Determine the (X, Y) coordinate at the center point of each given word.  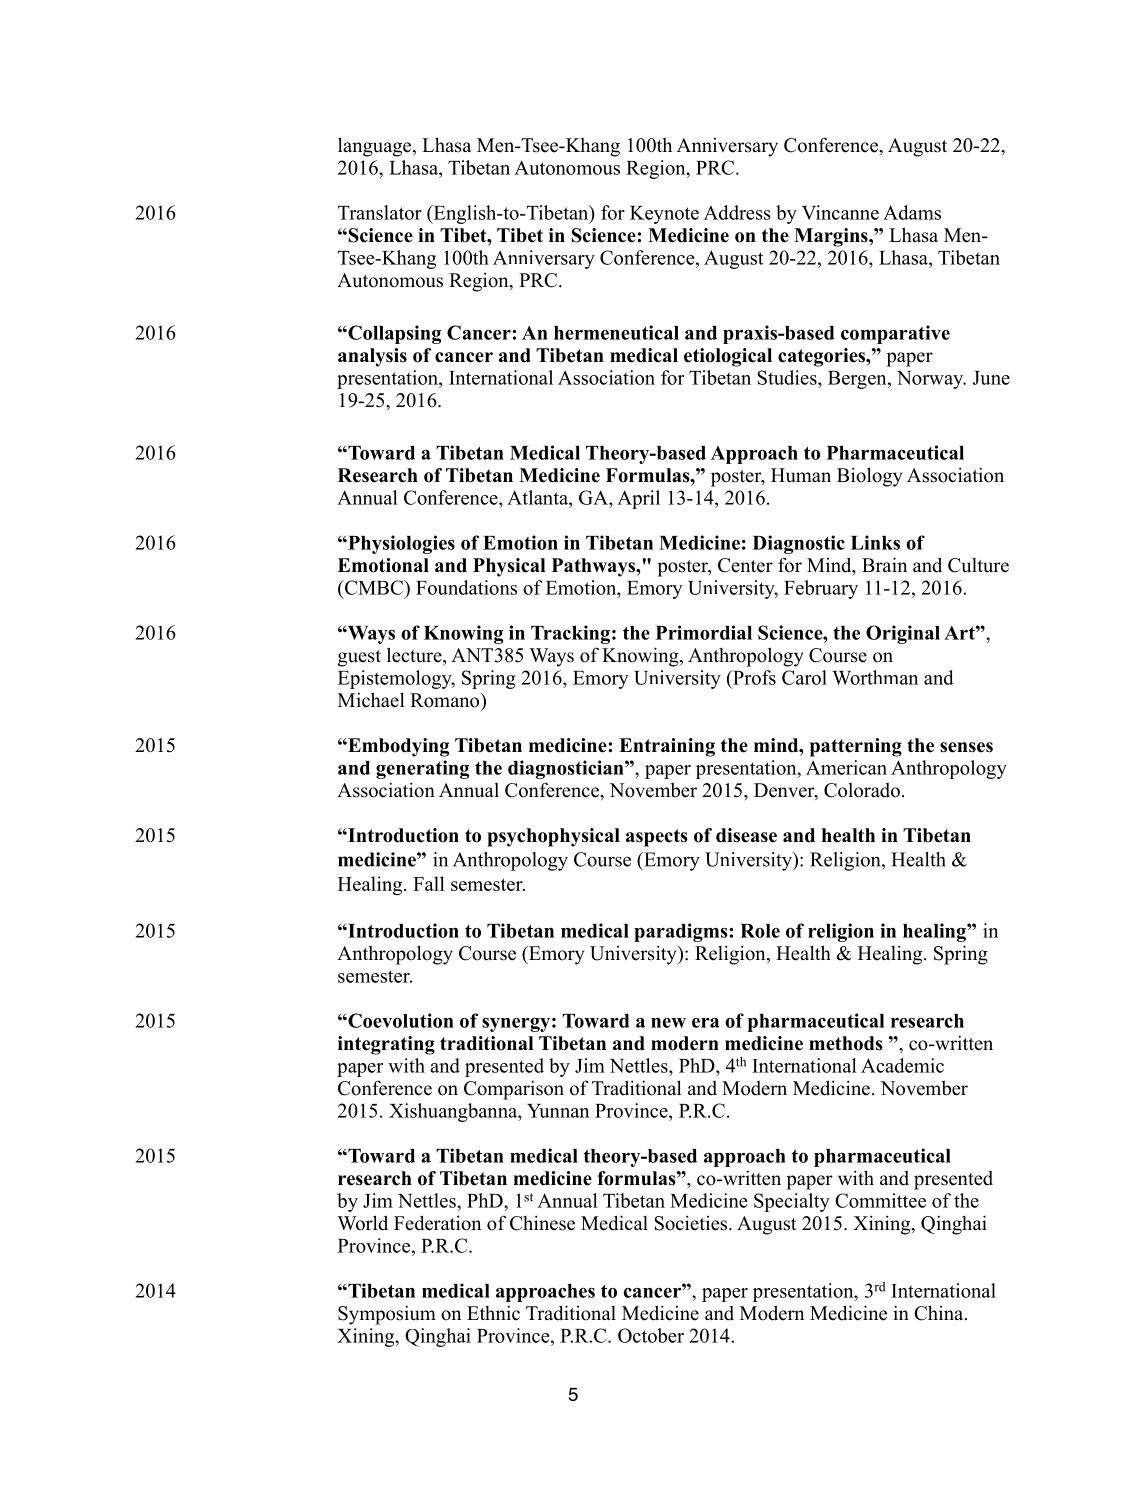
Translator (380, 212)
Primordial (704, 632)
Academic (902, 1065)
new (668, 1023)
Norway (931, 380)
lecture (415, 656)
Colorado (862, 790)
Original (903, 634)
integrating (386, 1045)
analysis (372, 357)
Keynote (664, 215)
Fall (429, 883)
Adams (912, 212)
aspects (657, 838)
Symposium (387, 1315)
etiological (728, 357)
